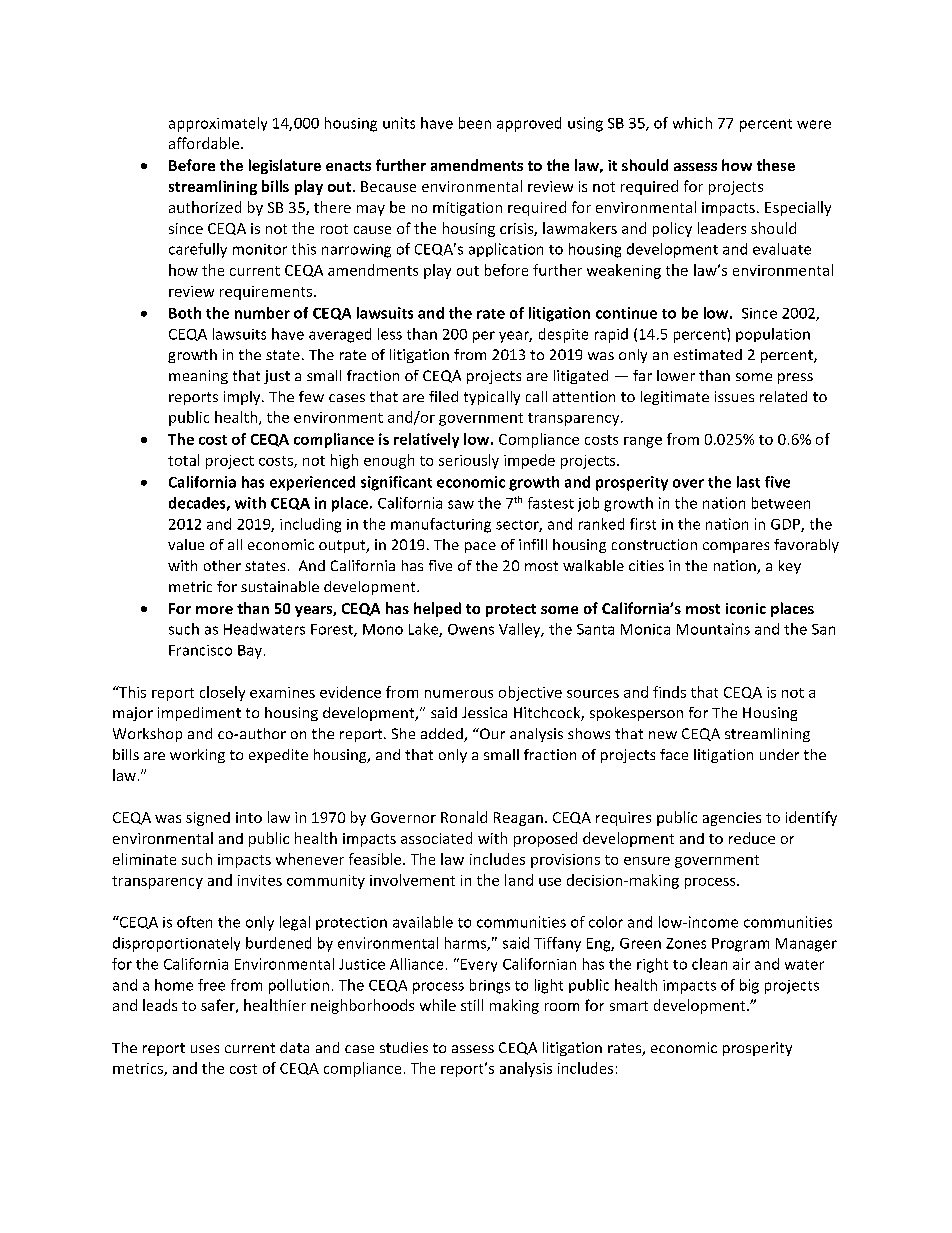  Describe the element at coordinates (205, 1049) in the image. I see `uses` at that location.
